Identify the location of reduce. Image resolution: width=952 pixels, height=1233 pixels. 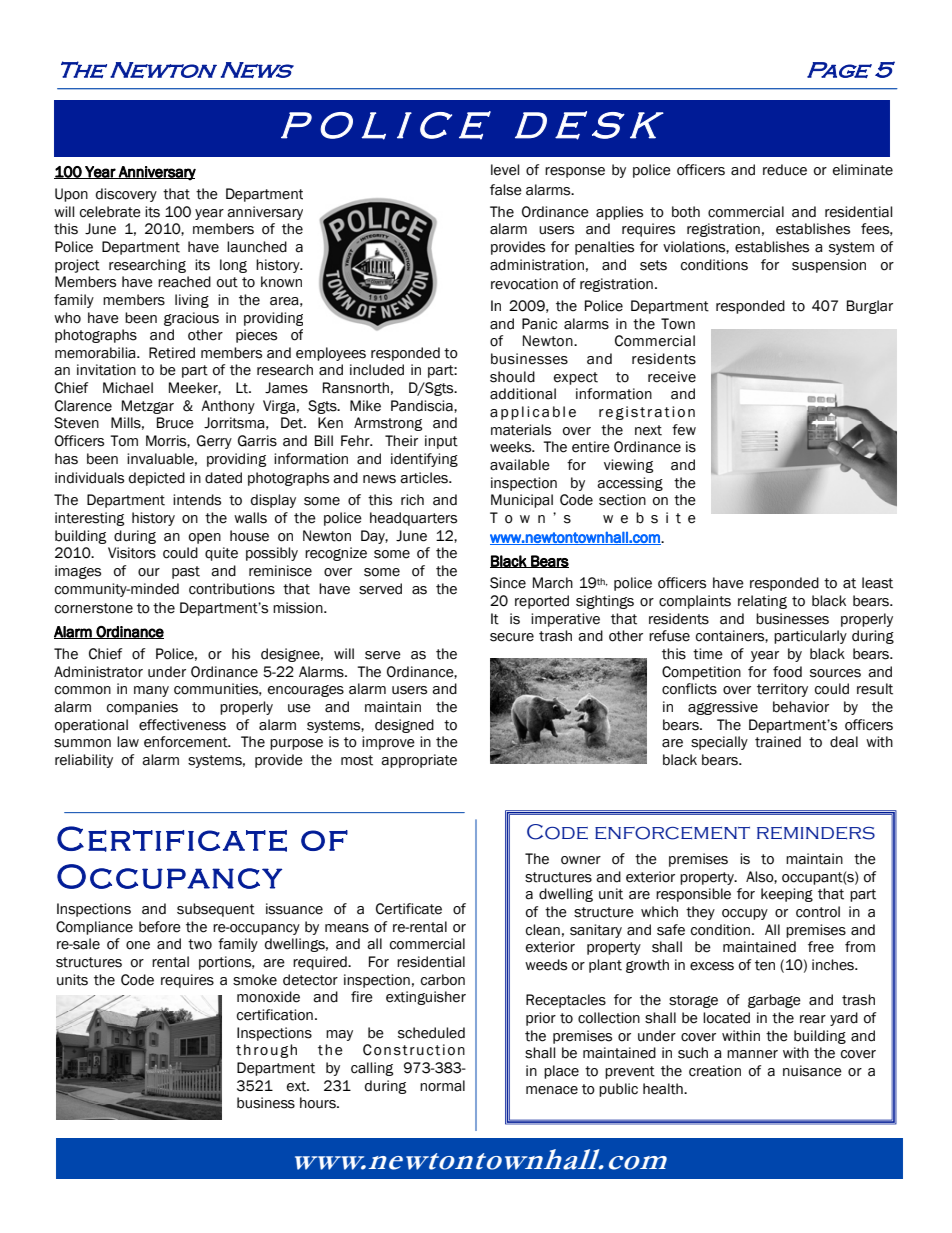
(785, 170).
